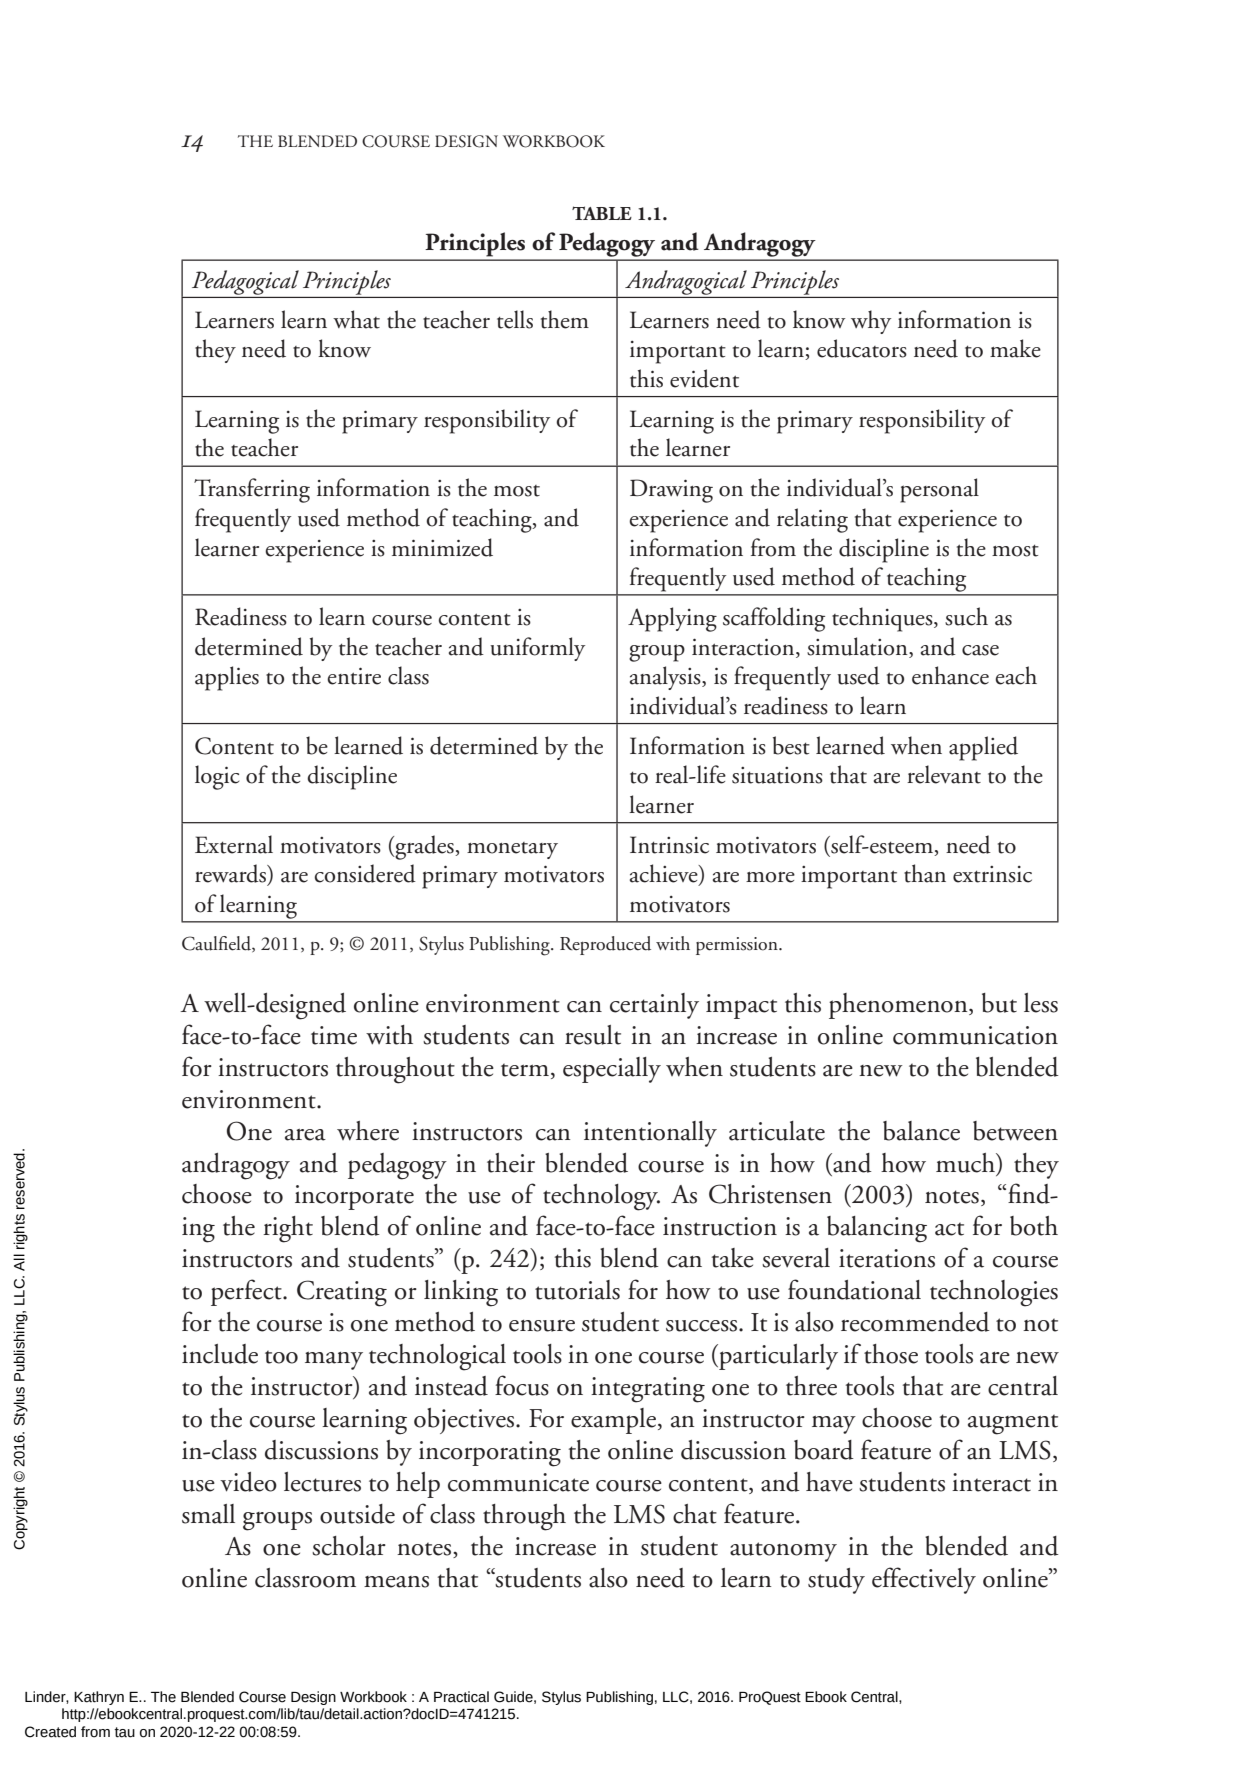  What do you see at coordinates (241, 944) in the page?
I see `eld` at bounding box center [241, 944].
